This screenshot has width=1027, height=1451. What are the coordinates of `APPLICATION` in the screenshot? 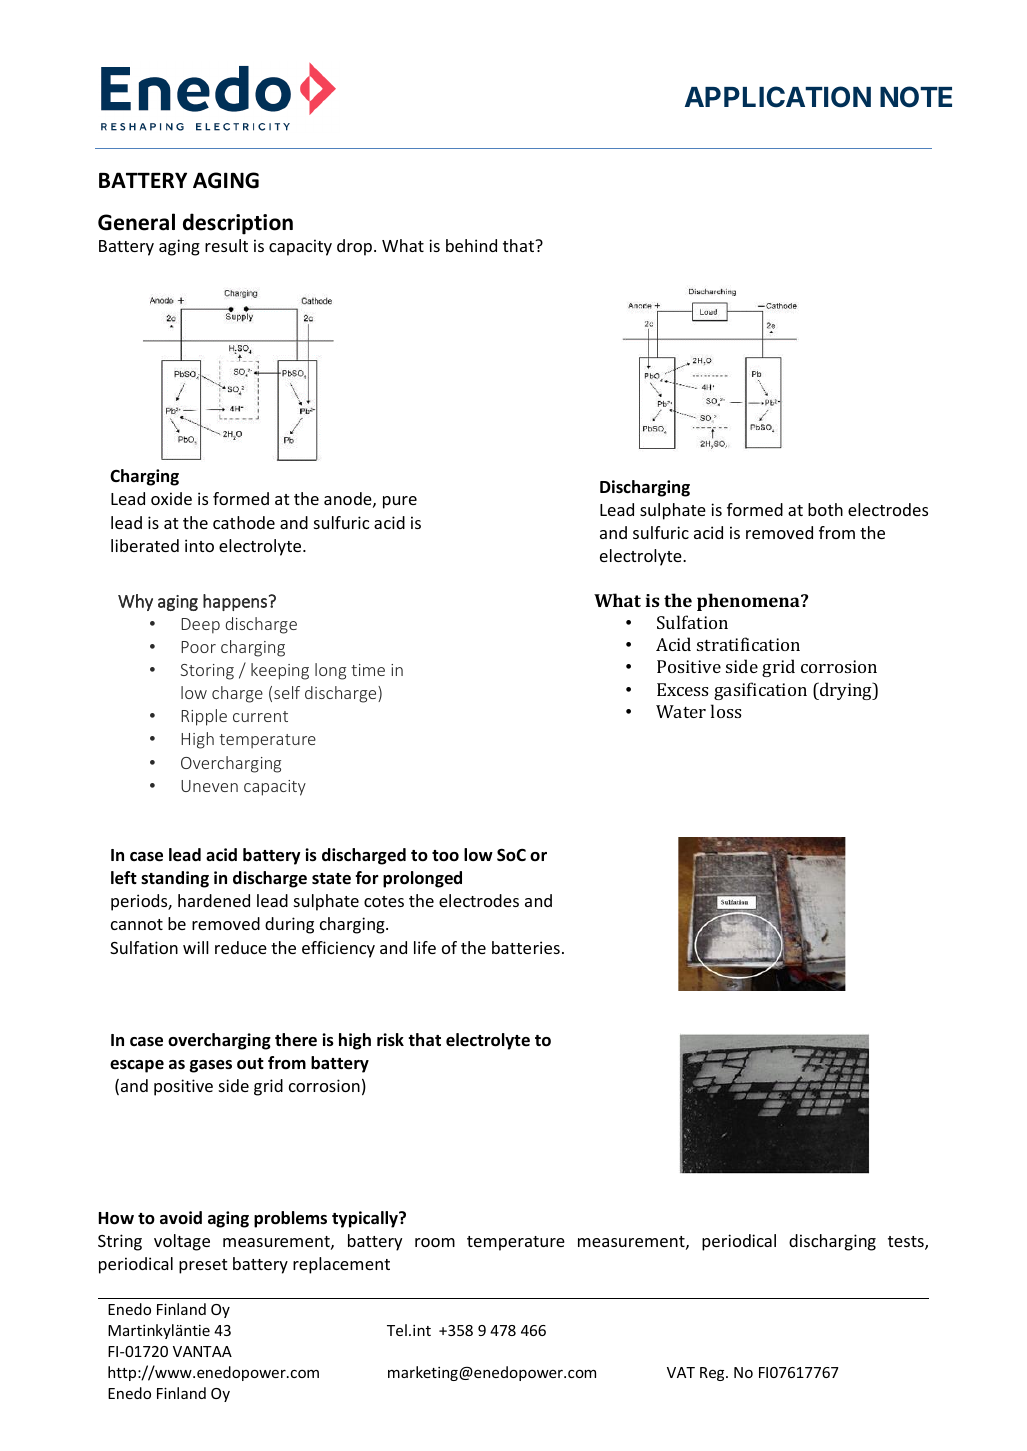 It's located at (778, 97).
